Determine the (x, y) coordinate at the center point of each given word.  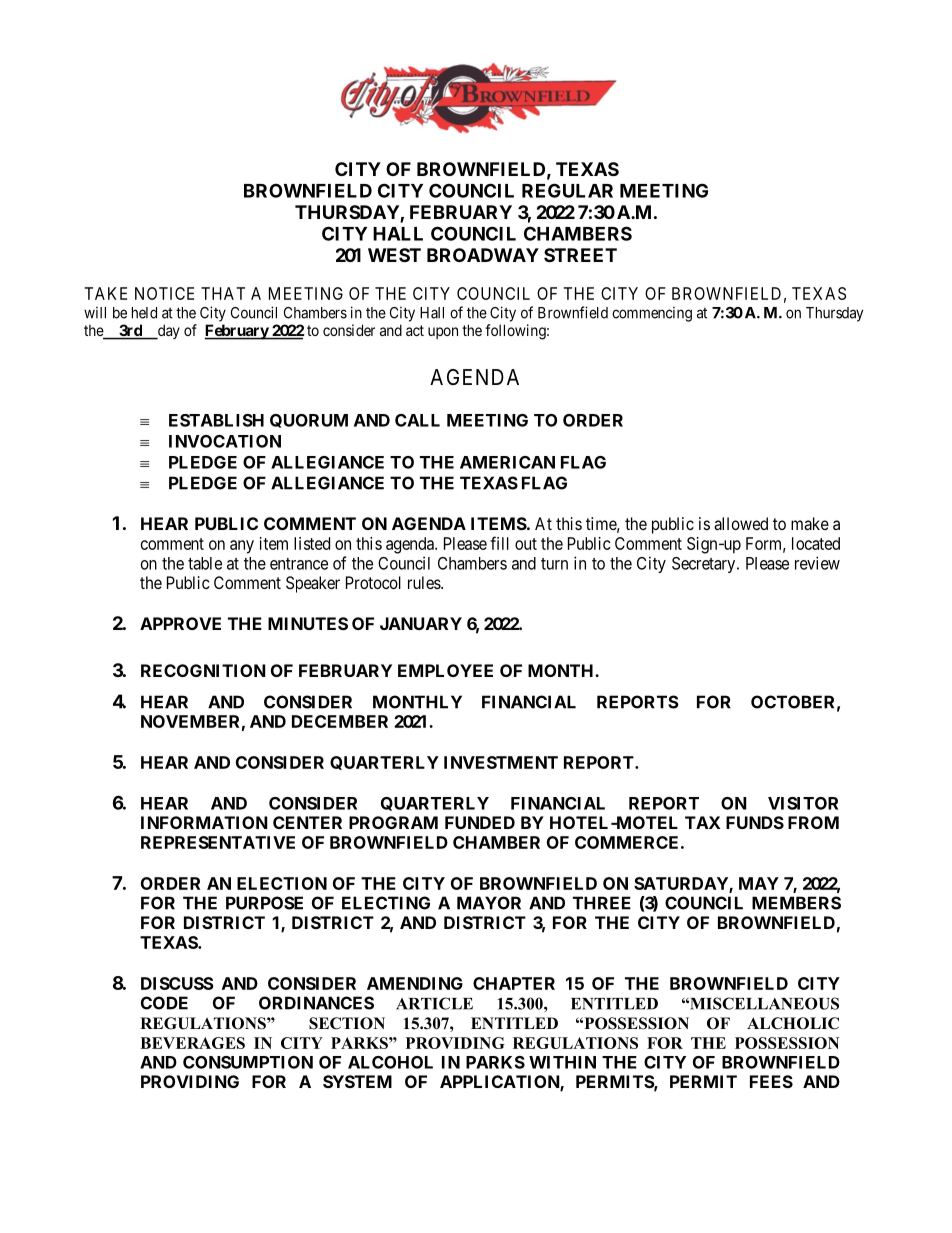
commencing (652, 314)
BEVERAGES (192, 1043)
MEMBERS (796, 903)
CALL (417, 420)
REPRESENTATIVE (218, 842)
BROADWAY (483, 255)
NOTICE (164, 293)
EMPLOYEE (445, 670)
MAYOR (489, 903)
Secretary (705, 565)
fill (499, 543)
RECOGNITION (203, 670)
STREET (580, 255)
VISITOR (803, 803)
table (205, 563)
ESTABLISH (216, 420)
